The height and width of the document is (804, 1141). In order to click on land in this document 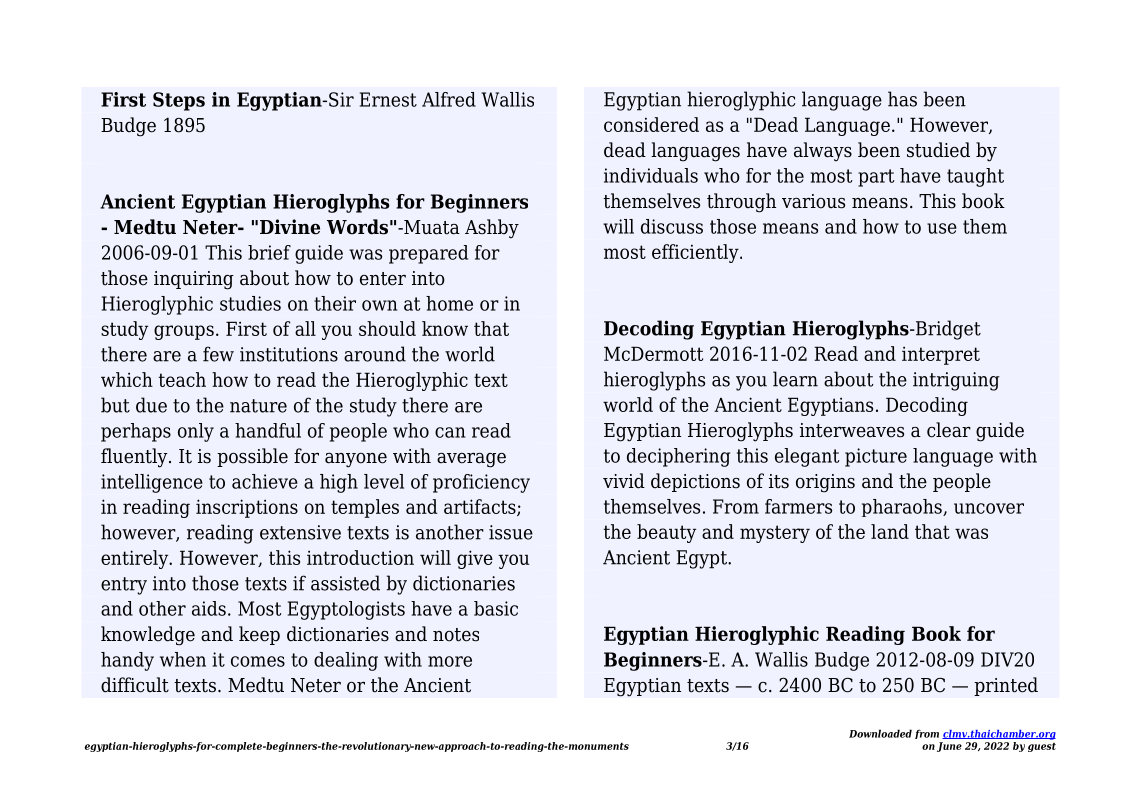, I will do `click(890, 531)`.
